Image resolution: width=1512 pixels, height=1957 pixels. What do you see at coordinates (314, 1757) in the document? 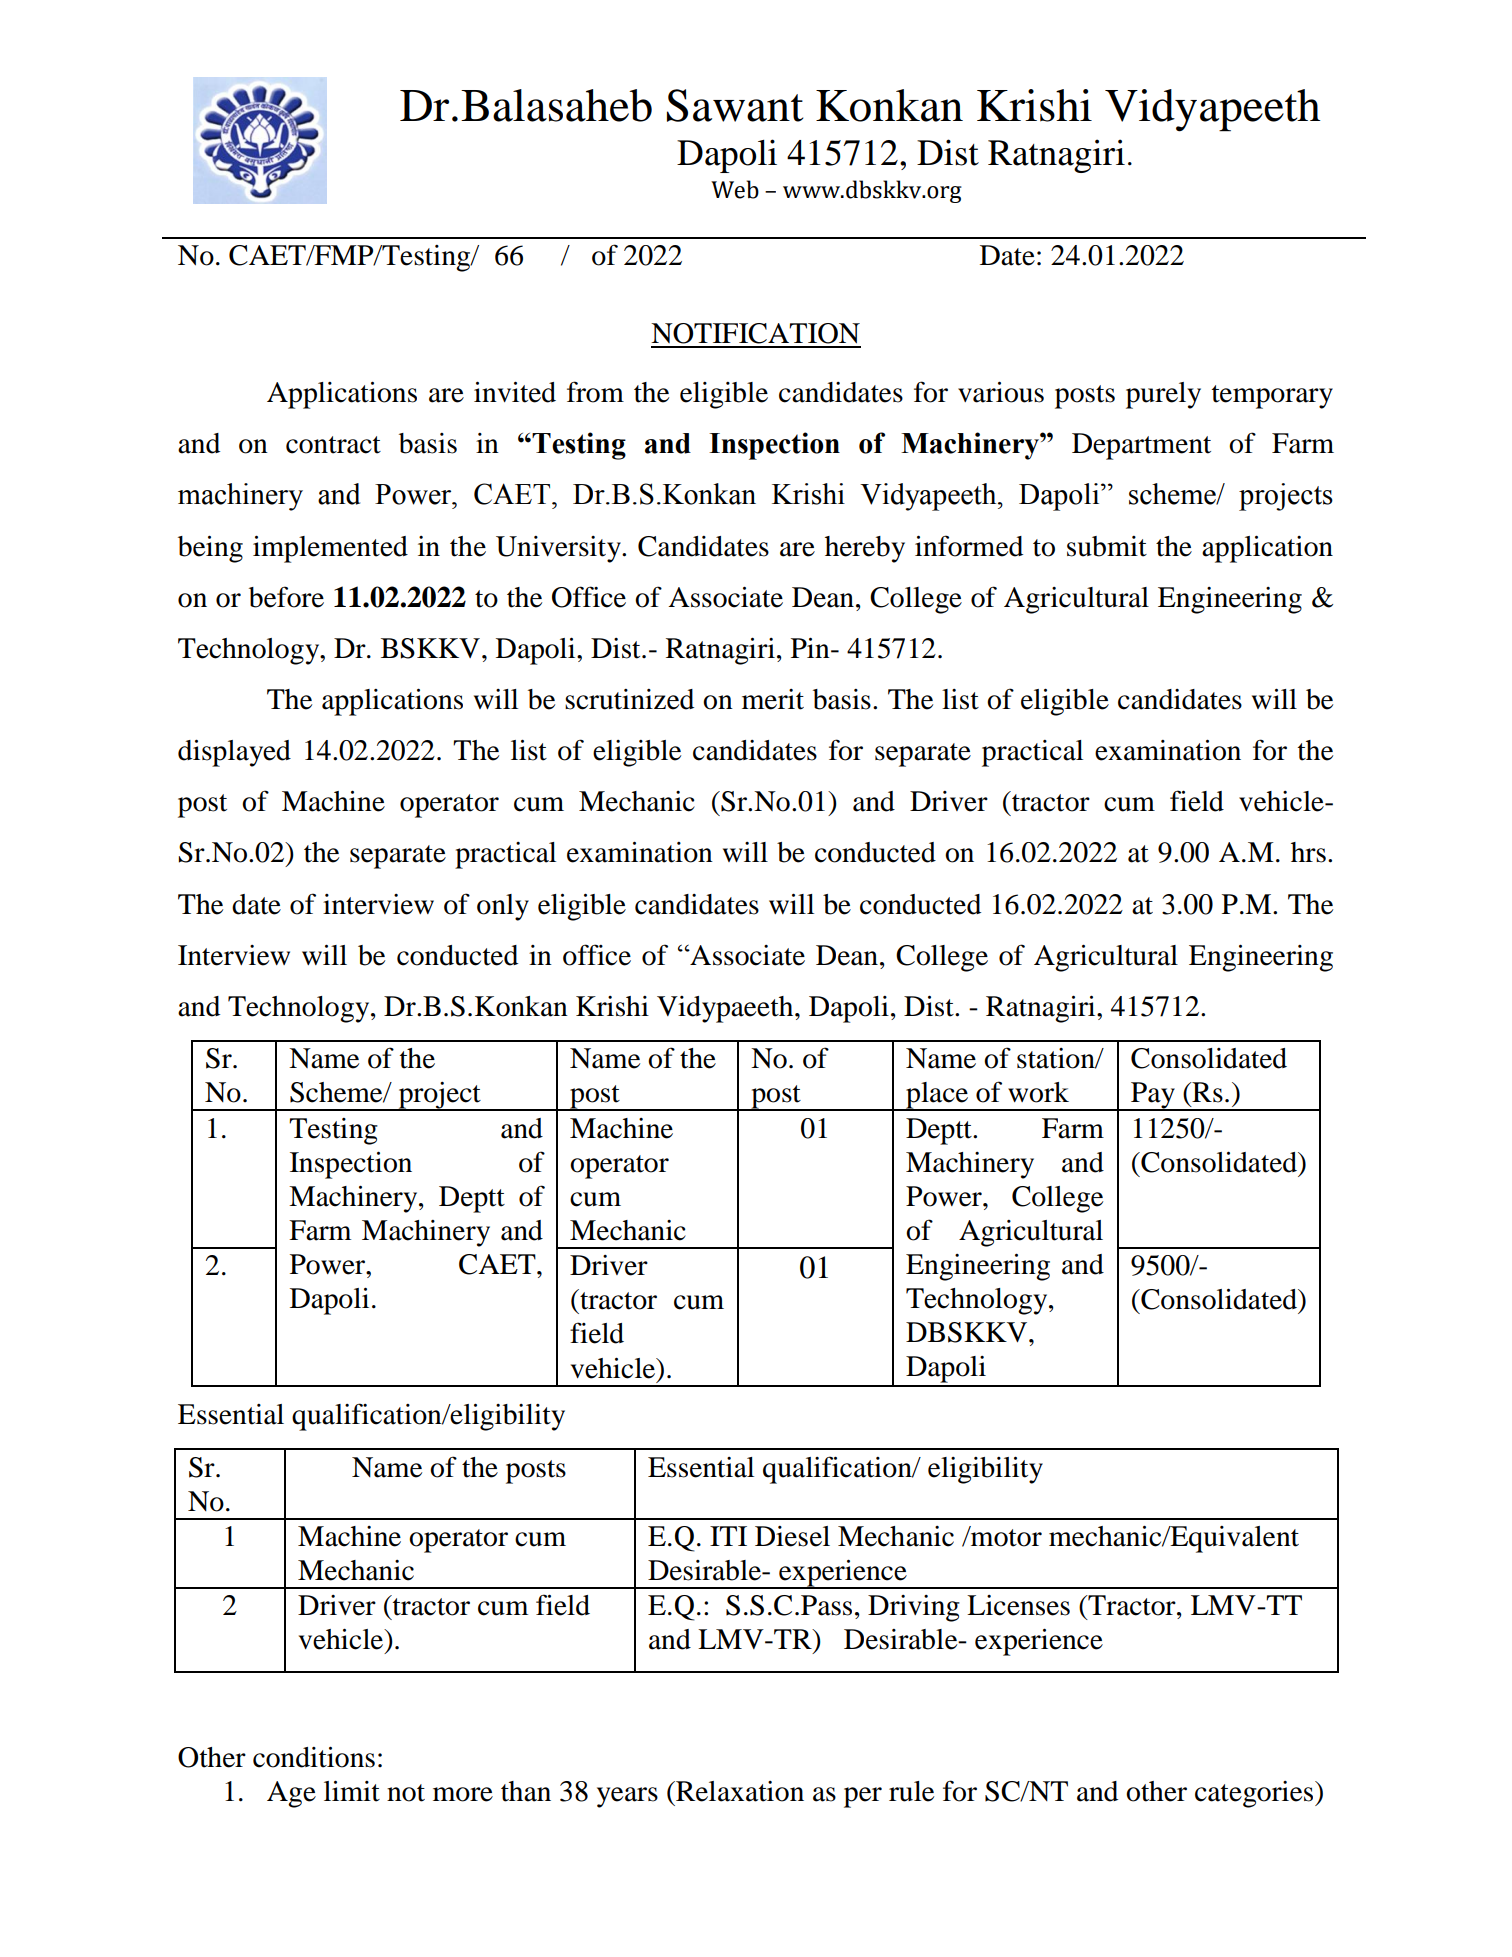
I see `conditions` at bounding box center [314, 1757].
